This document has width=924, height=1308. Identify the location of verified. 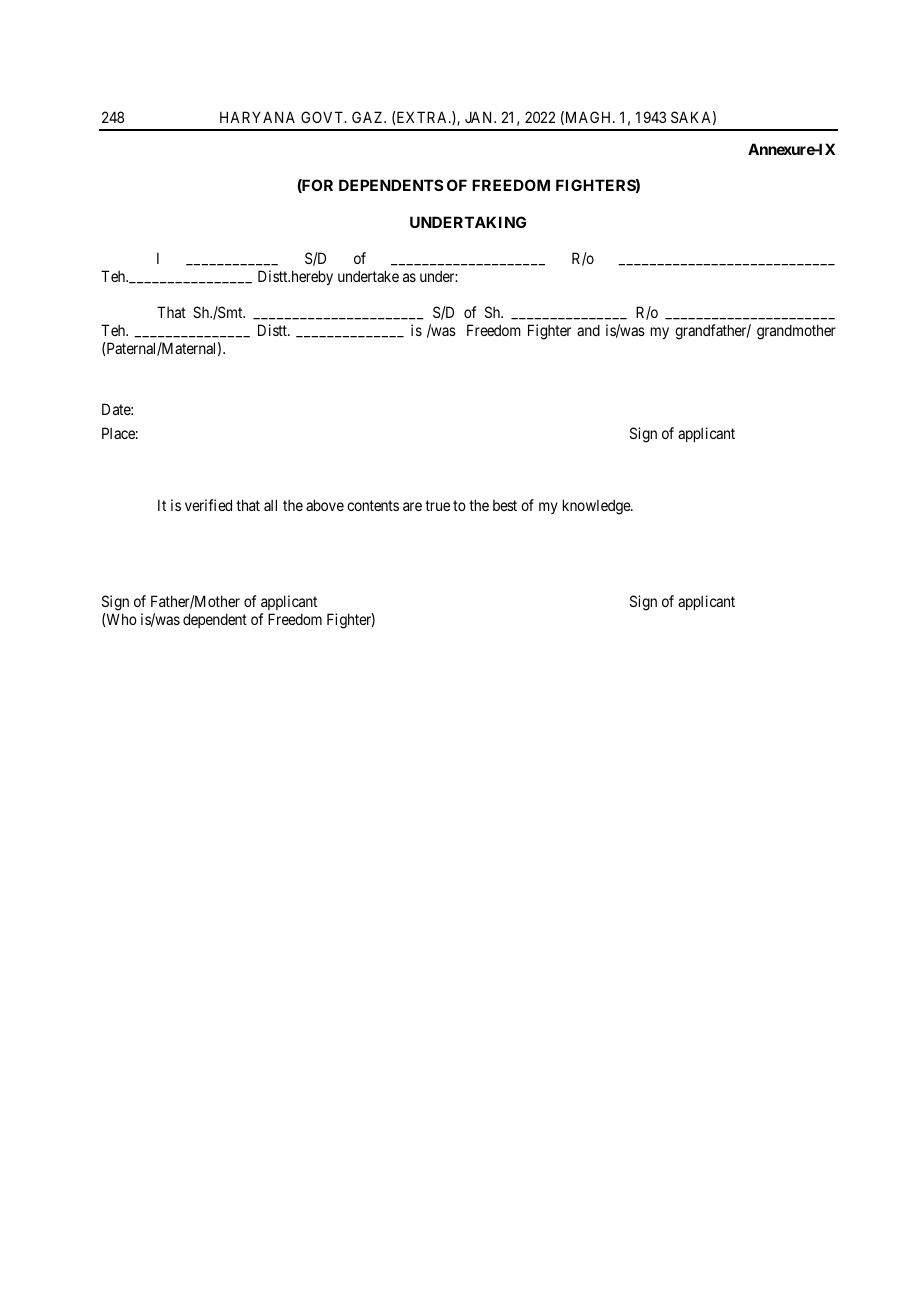
(208, 505).
